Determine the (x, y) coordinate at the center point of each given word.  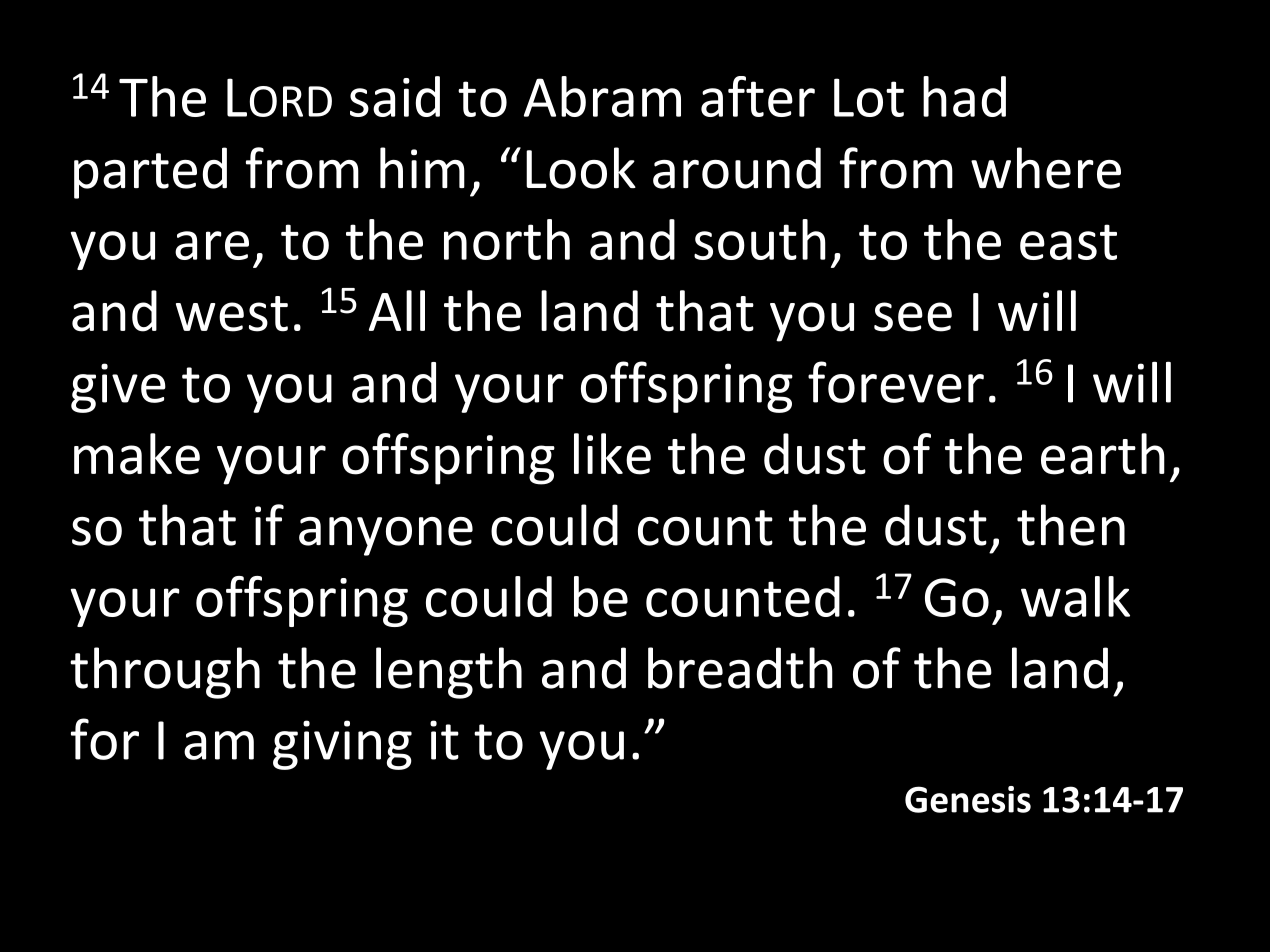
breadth (740, 668)
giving (342, 745)
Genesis (968, 799)
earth (1103, 454)
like (612, 454)
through (165, 673)
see (913, 317)
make (137, 454)
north (507, 239)
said (395, 96)
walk (1075, 596)
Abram (602, 96)
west (232, 314)
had (964, 96)
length (449, 673)
